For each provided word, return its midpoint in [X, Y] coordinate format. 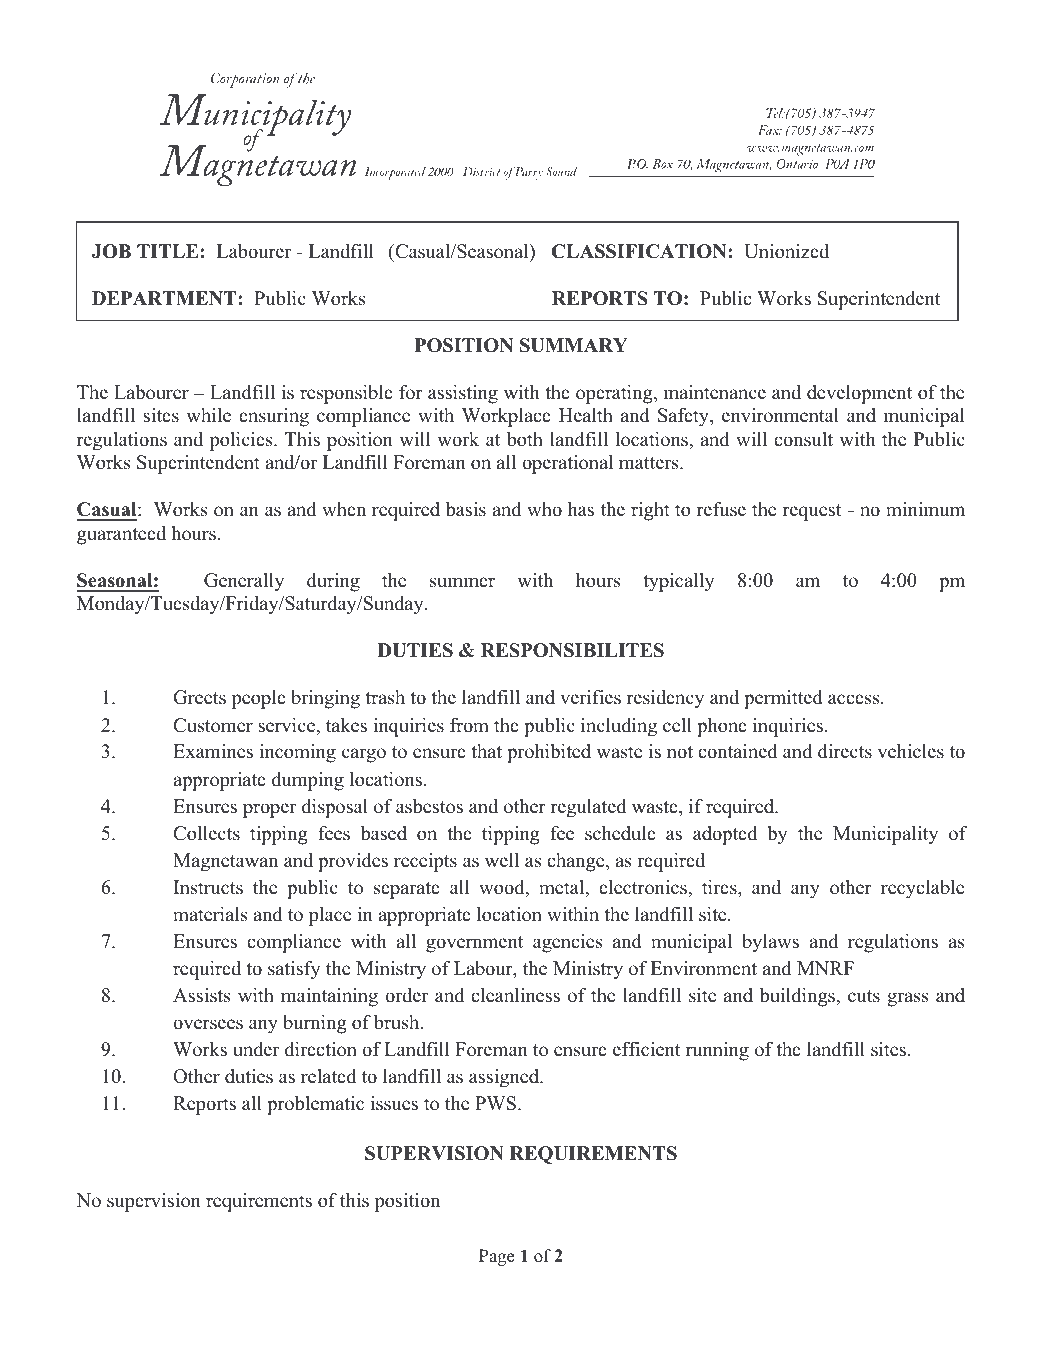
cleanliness [515, 995]
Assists [201, 995]
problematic [315, 1105]
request [812, 512]
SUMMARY [574, 345]
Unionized [786, 251]
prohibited [549, 753]
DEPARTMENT [165, 298]
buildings [798, 997]
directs [845, 751]
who [544, 509]
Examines [213, 751]
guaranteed [121, 535]
